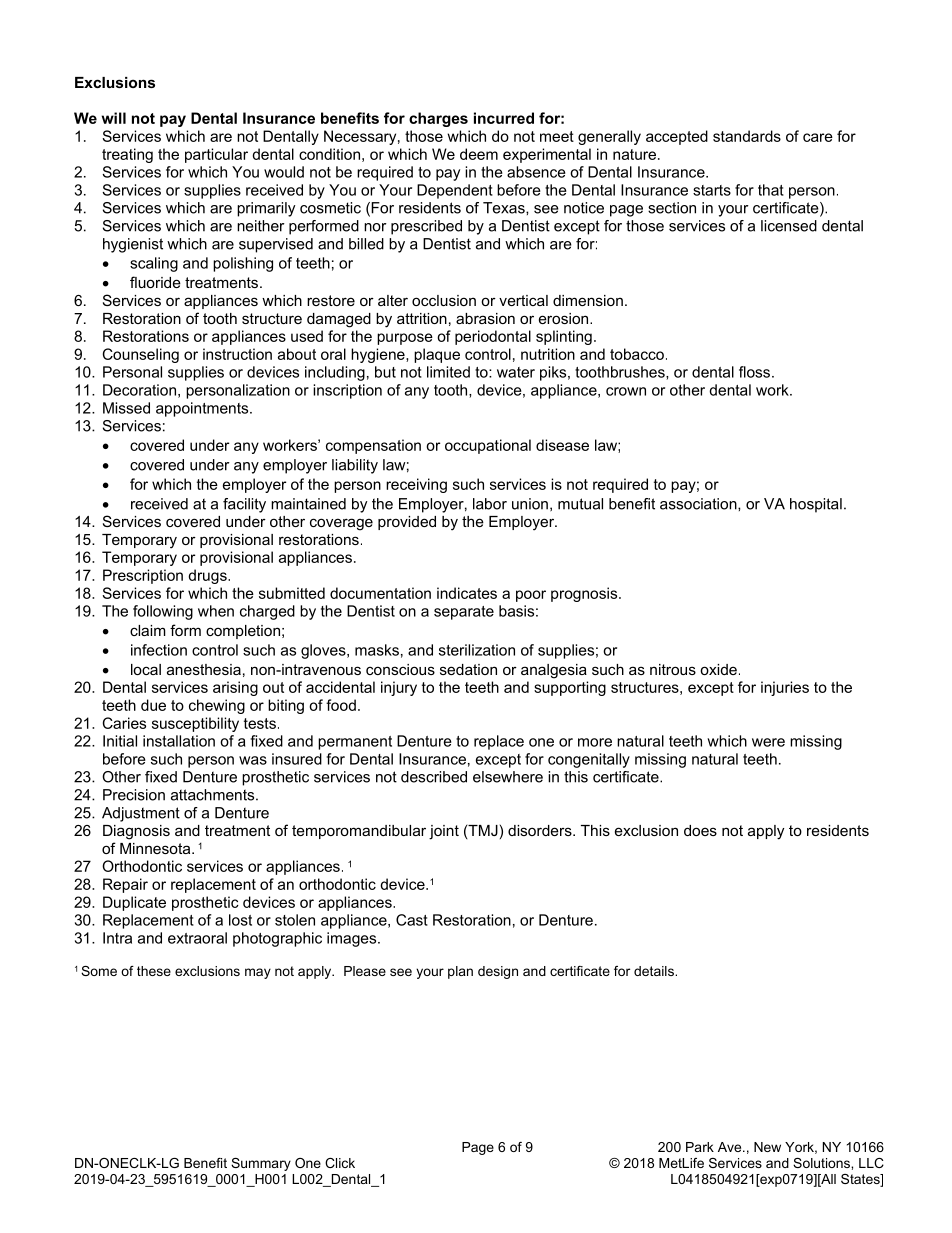  I want to click on water, so click(516, 372).
